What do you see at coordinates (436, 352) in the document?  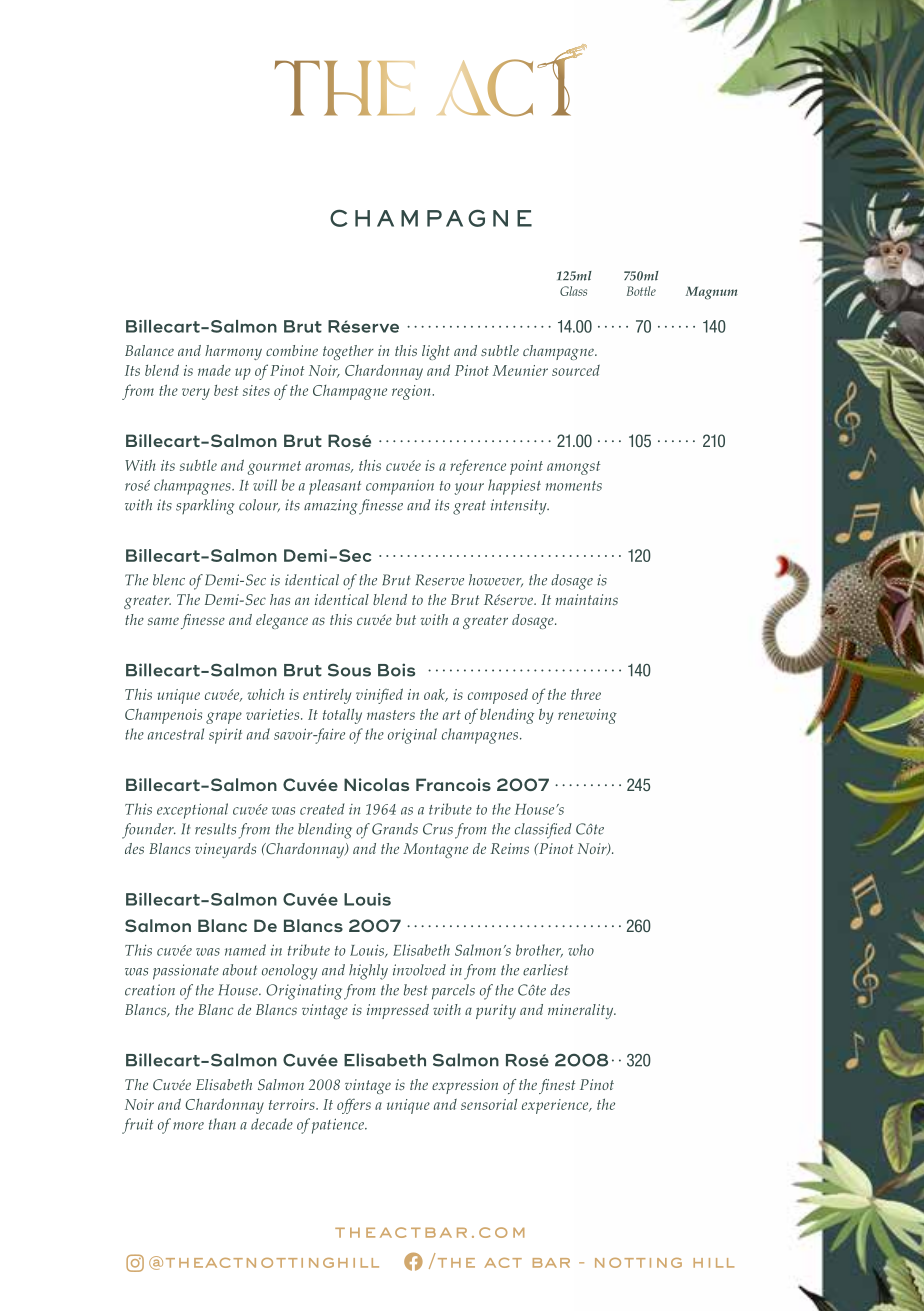 I see `light` at bounding box center [436, 352].
